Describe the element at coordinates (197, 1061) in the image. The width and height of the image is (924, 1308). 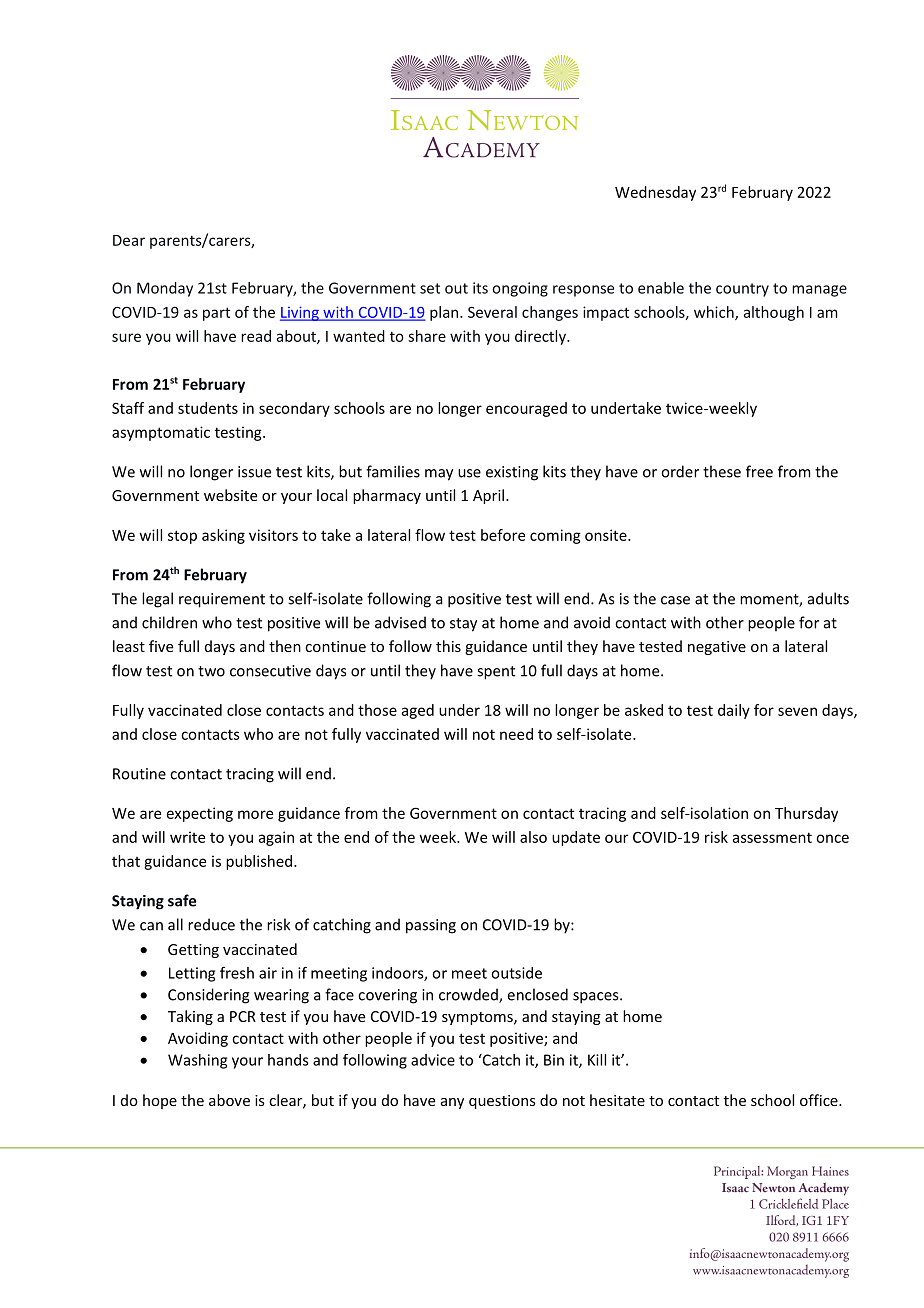
I see `Washing` at that location.
